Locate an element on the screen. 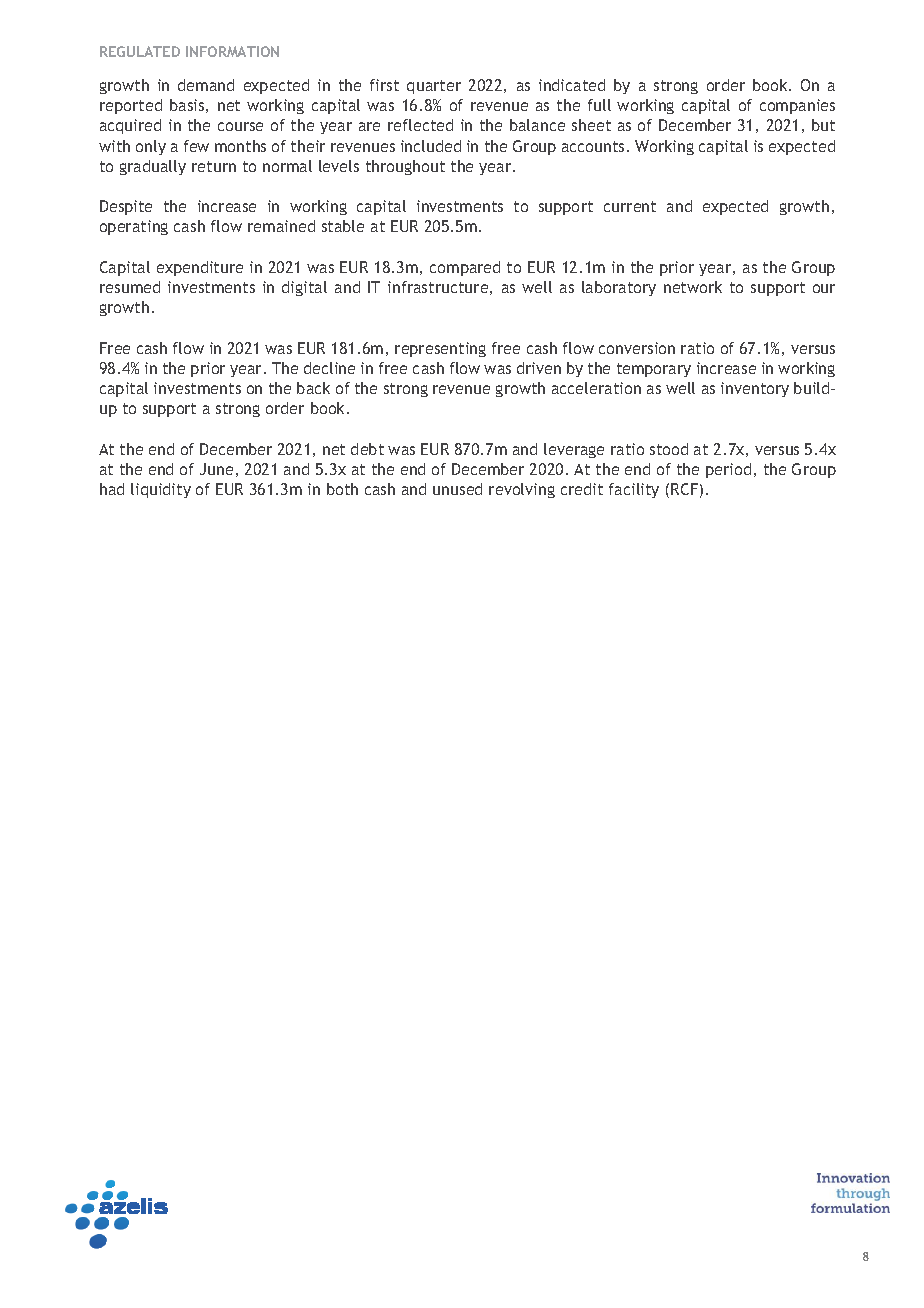  quarter is located at coordinates (434, 87).
